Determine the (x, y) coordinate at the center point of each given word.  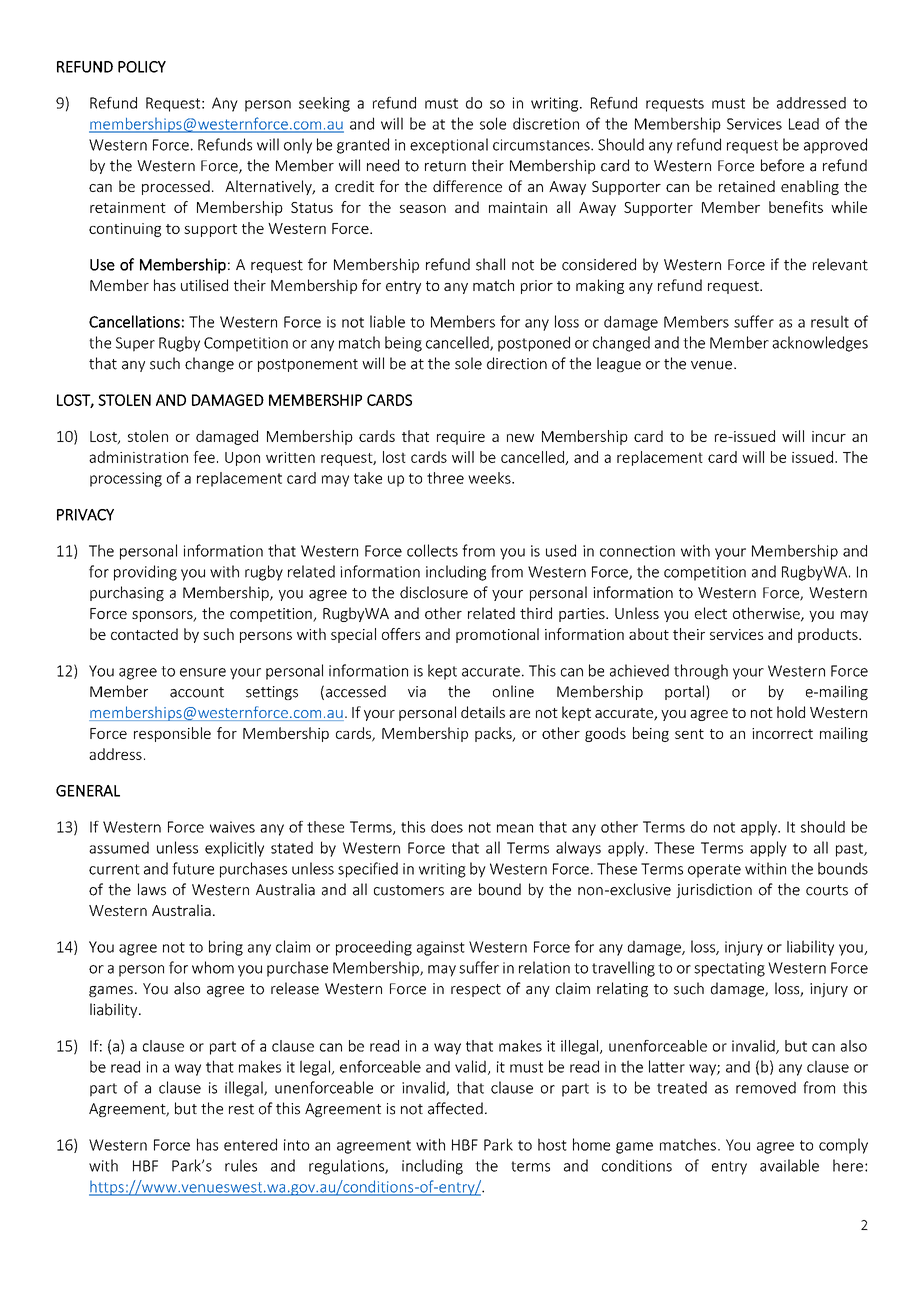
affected (455, 1108)
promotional (497, 635)
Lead (804, 124)
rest (241, 1109)
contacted (144, 634)
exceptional (449, 146)
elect (711, 613)
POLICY (142, 67)
